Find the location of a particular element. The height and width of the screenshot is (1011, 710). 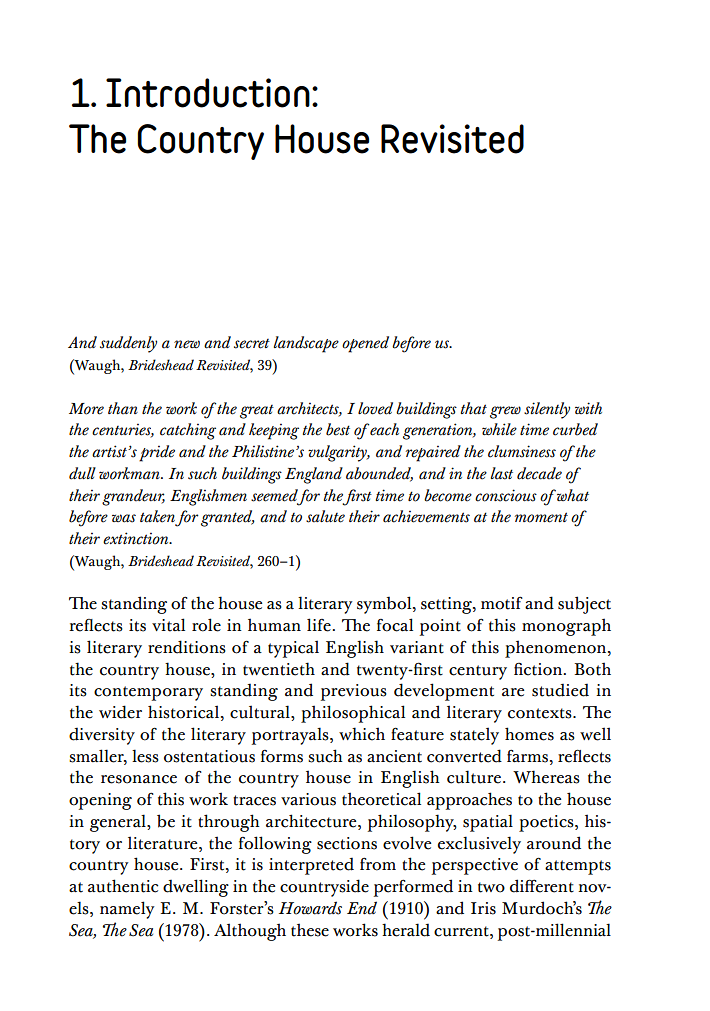

salute is located at coordinates (325, 516).
